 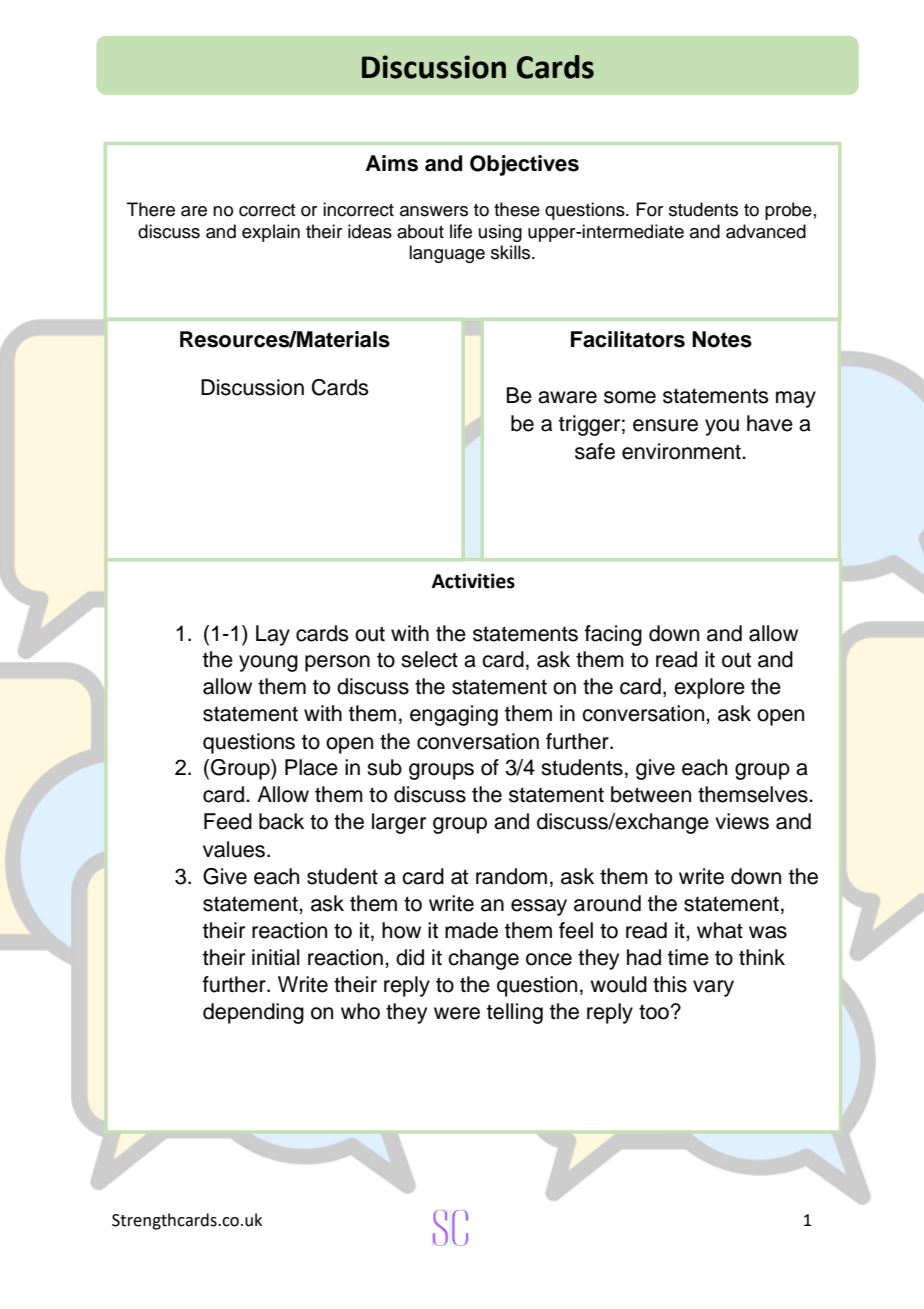 What do you see at coordinates (742, 821) in the screenshot?
I see `views` at bounding box center [742, 821].
